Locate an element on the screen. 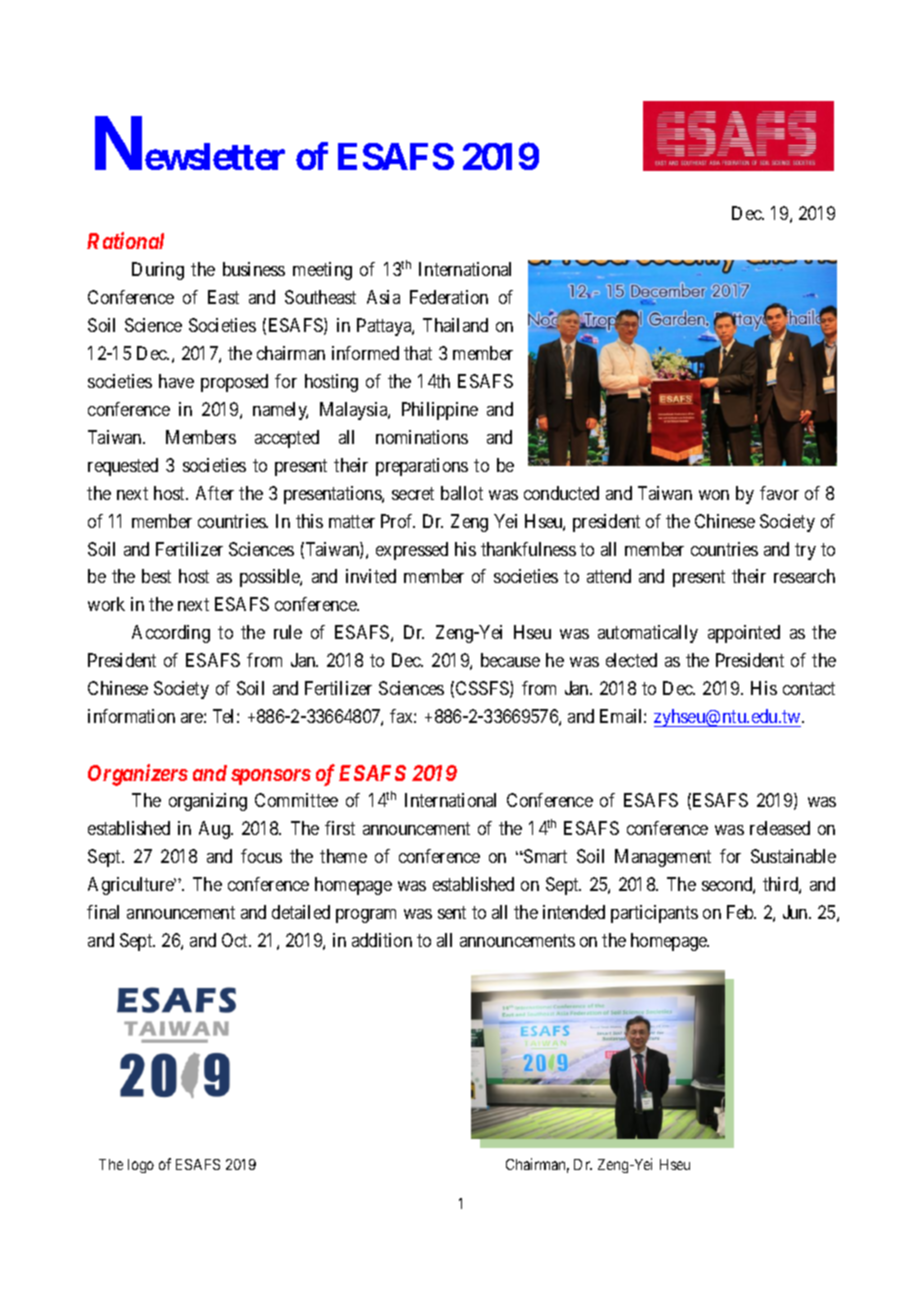 The image size is (924, 1308). logo is located at coordinates (141, 1166).
